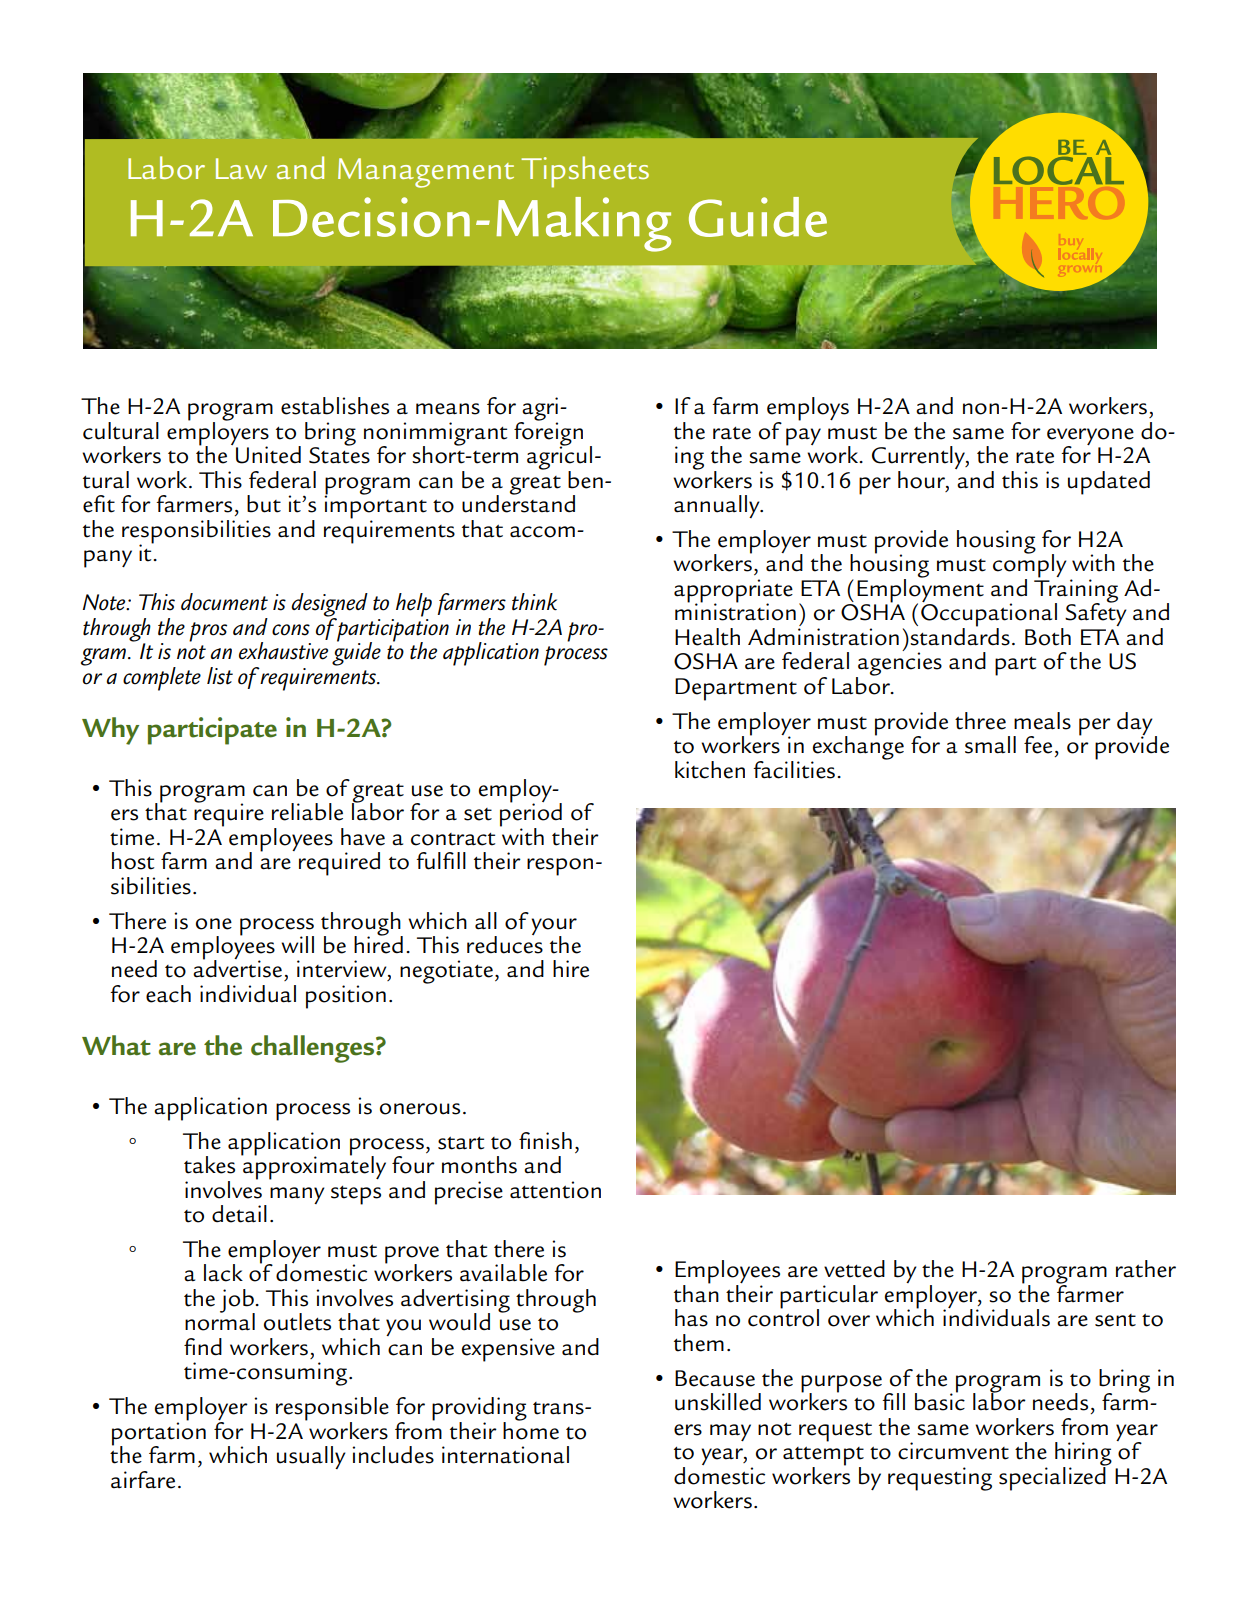 The width and height of the screenshot is (1249, 1616). What do you see at coordinates (1083, 1455) in the screenshot?
I see `hiring` at bounding box center [1083, 1455].
